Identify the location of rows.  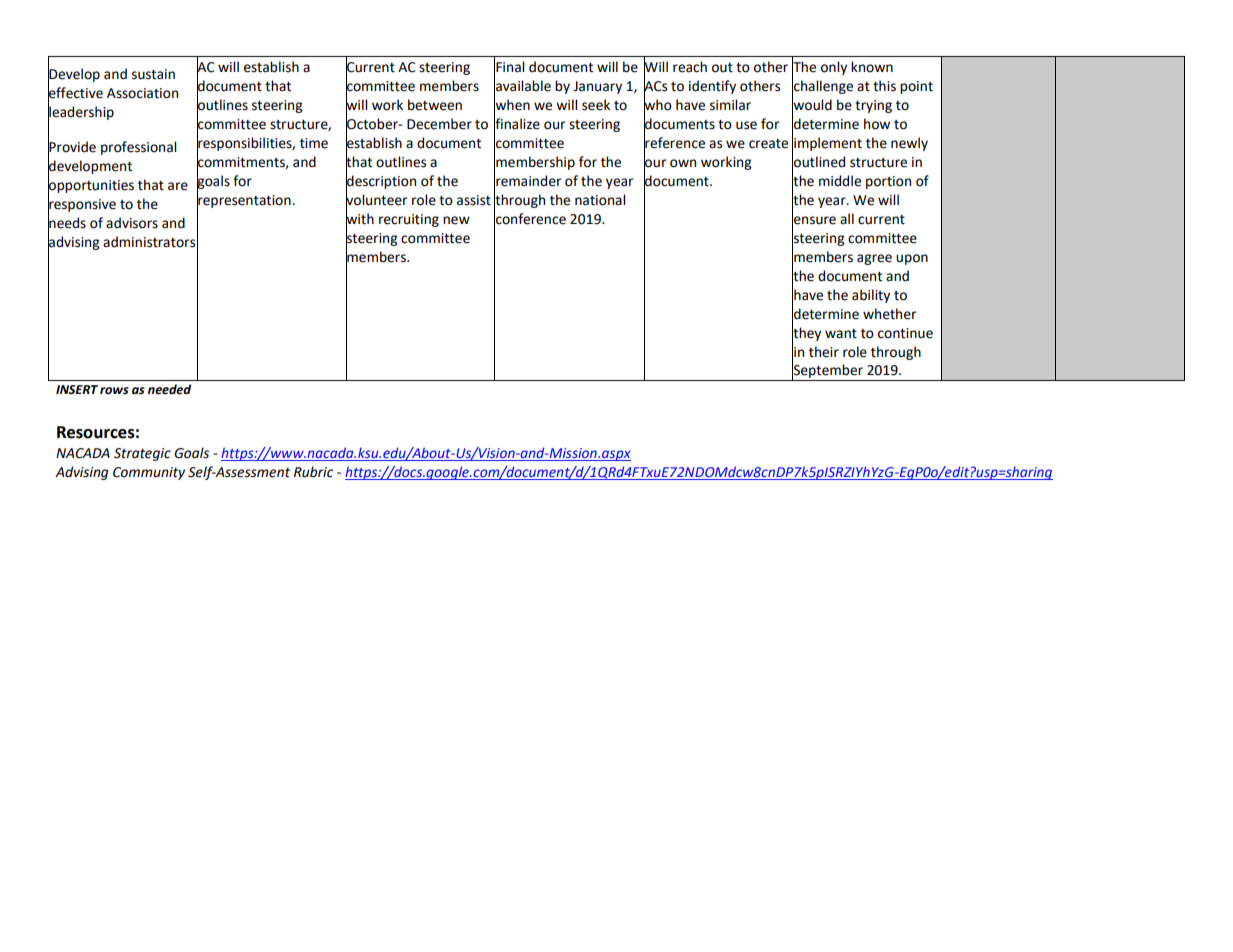
(114, 391).
